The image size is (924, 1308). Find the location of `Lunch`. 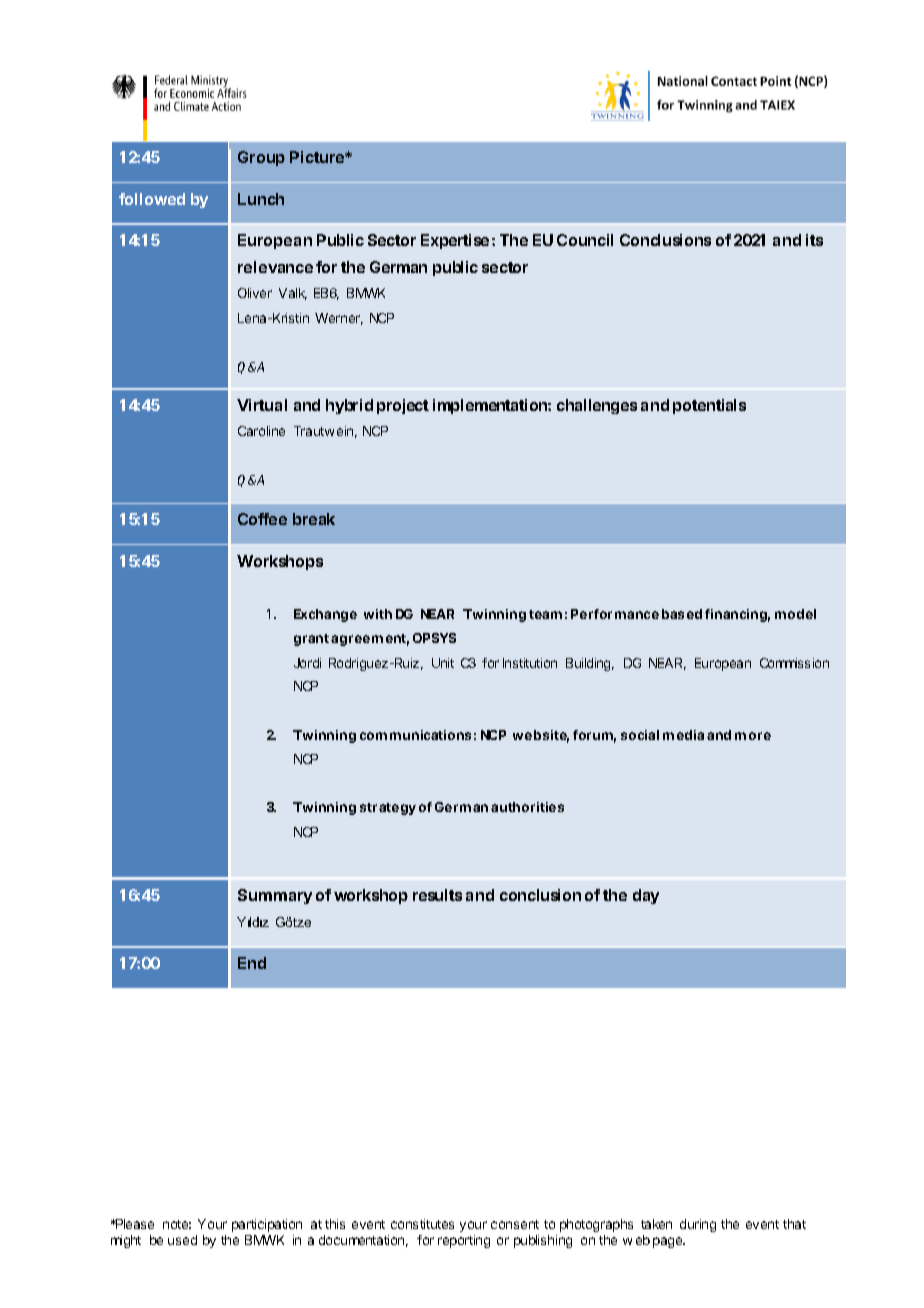

Lunch is located at coordinates (261, 199).
